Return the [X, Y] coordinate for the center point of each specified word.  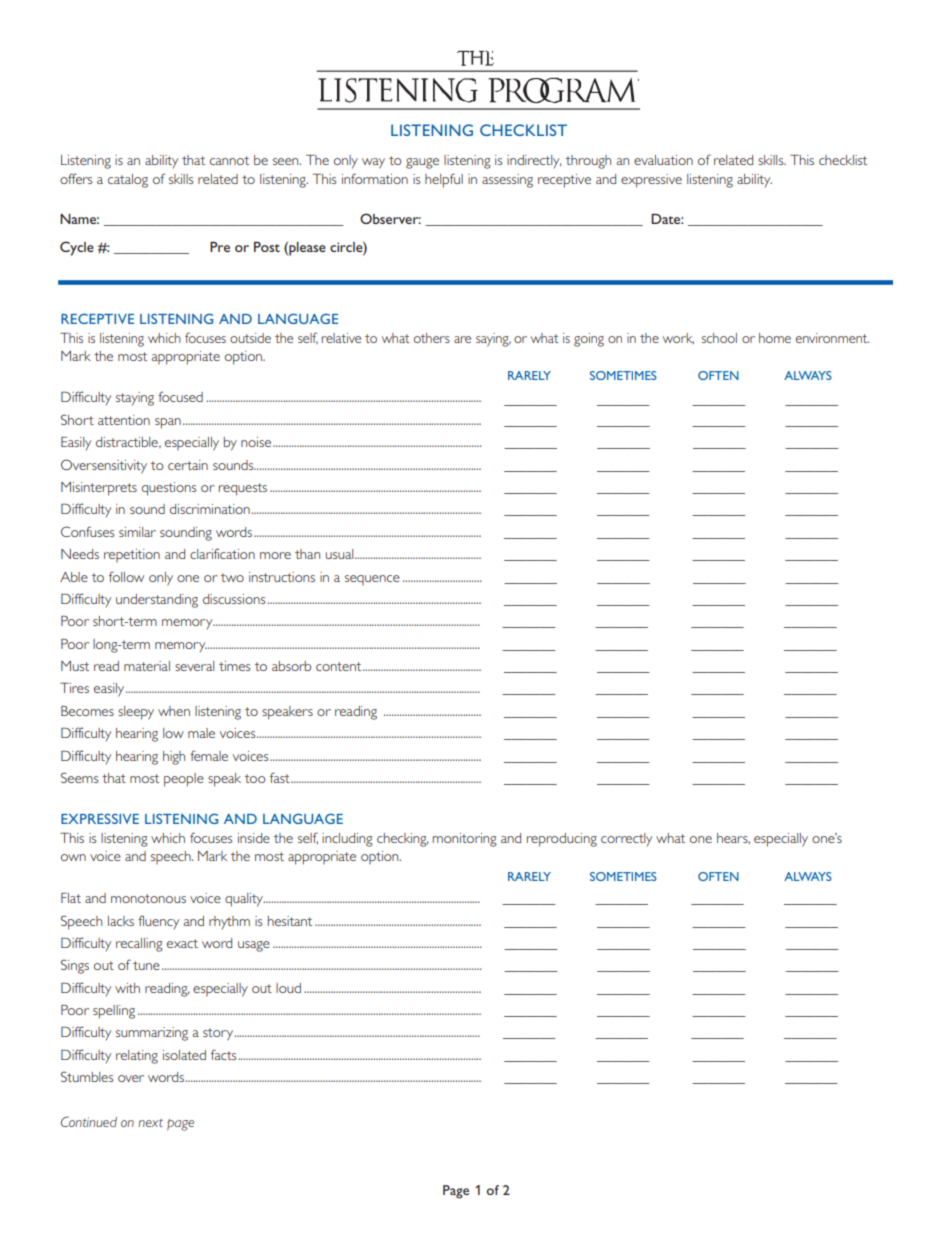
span [168, 423]
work [678, 338]
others [432, 338]
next [150, 1123]
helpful [444, 180]
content [340, 666]
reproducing [562, 840]
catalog [128, 181]
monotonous [148, 898]
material [147, 666]
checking [403, 840]
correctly [626, 839]
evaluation [663, 160]
